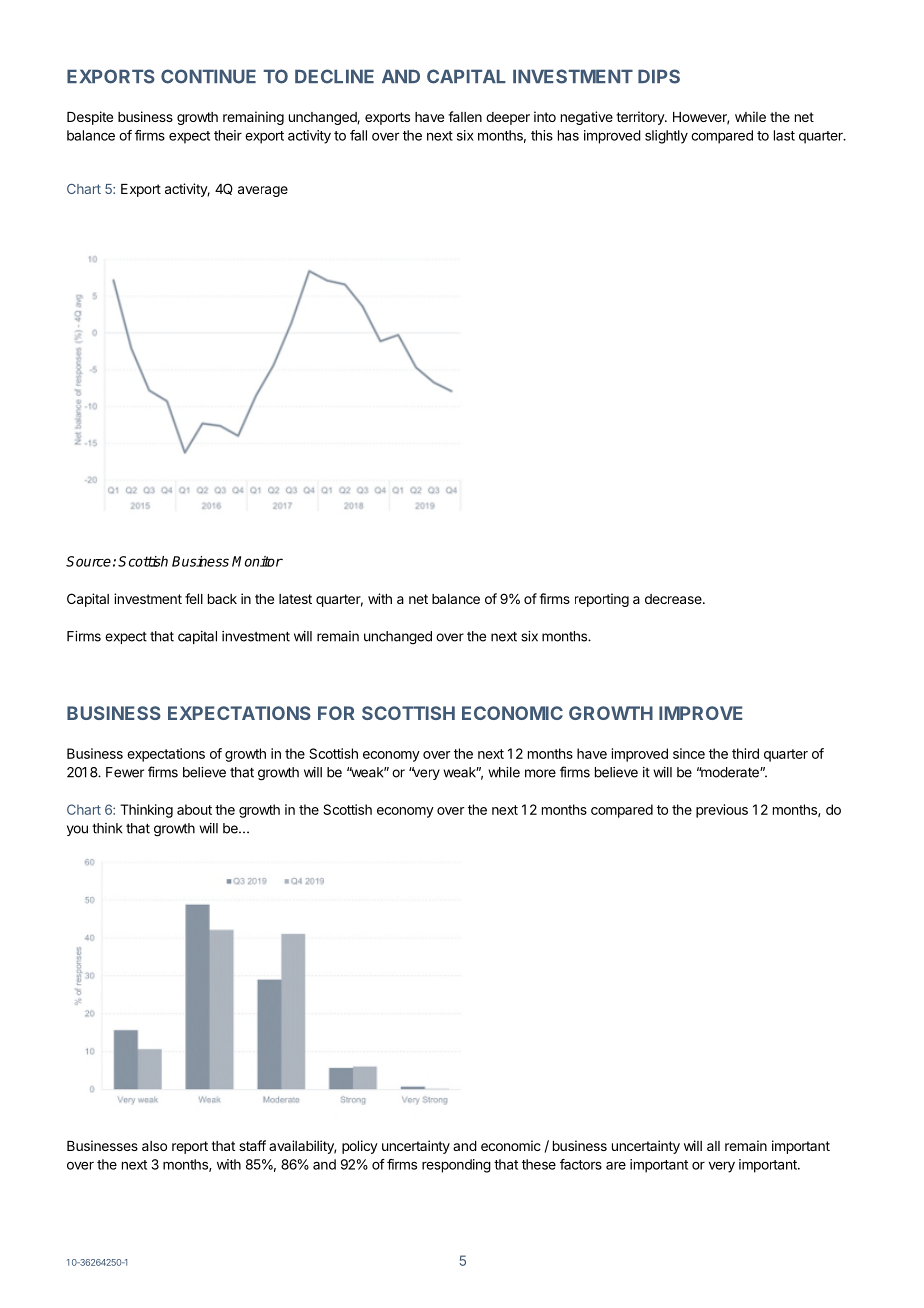 Image resolution: width=924 pixels, height=1308 pixels. What do you see at coordinates (194, 809) in the screenshot?
I see `about` at bounding box center [194, 809].
